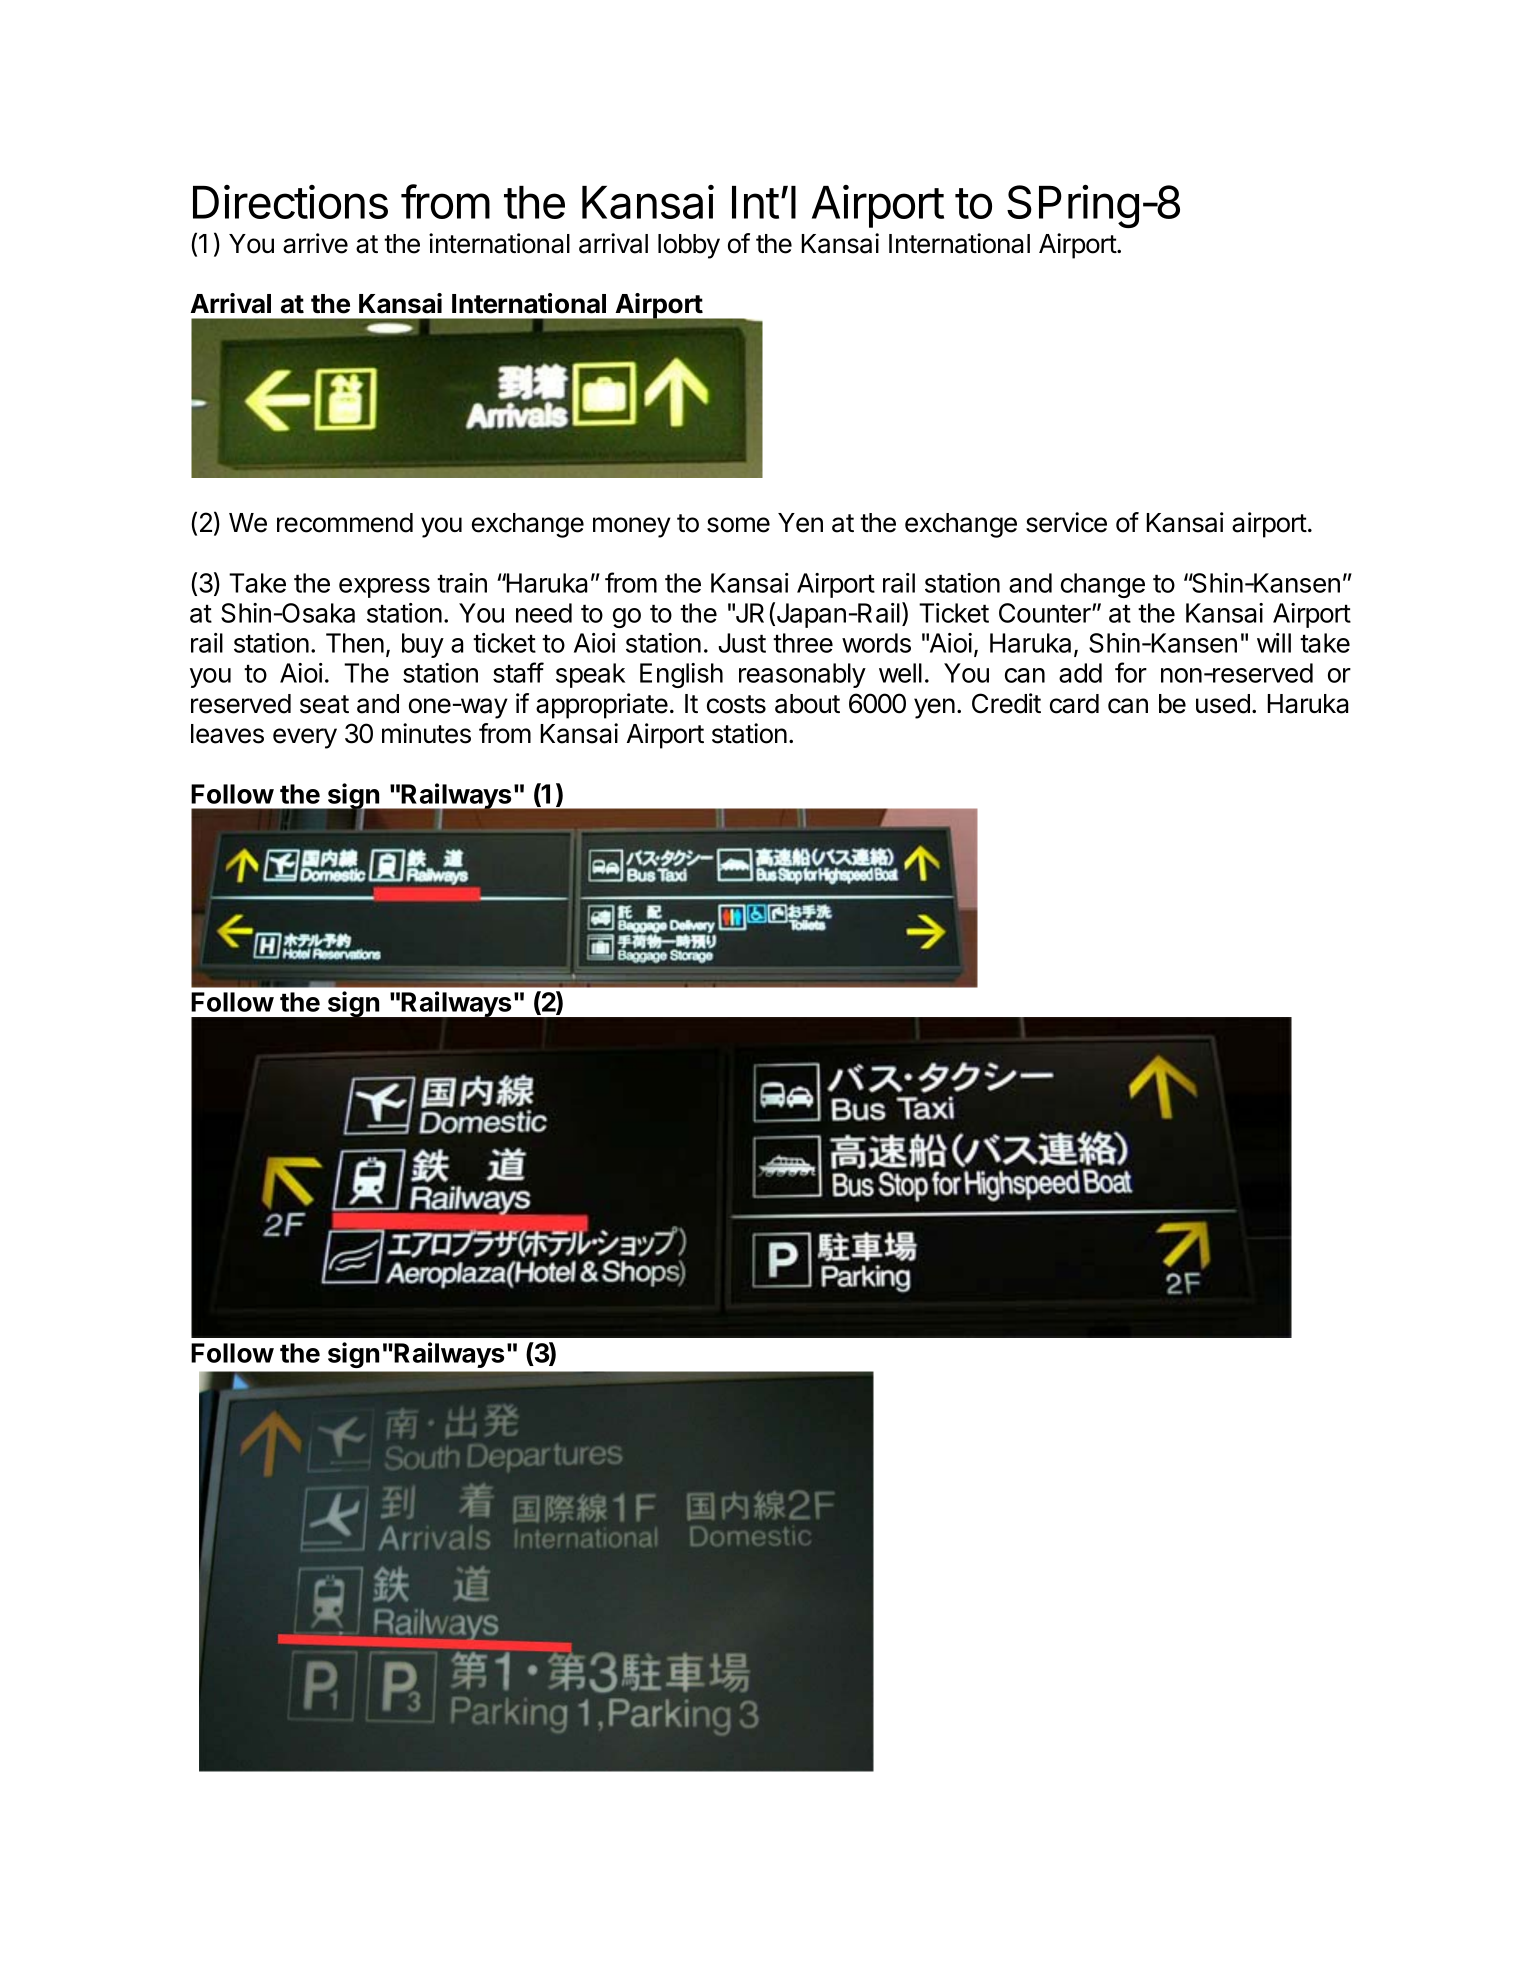 This page has height=1976, width=1527. Describe the element at coordinates (290, 202) in the page. I see `Directions` at that location.
